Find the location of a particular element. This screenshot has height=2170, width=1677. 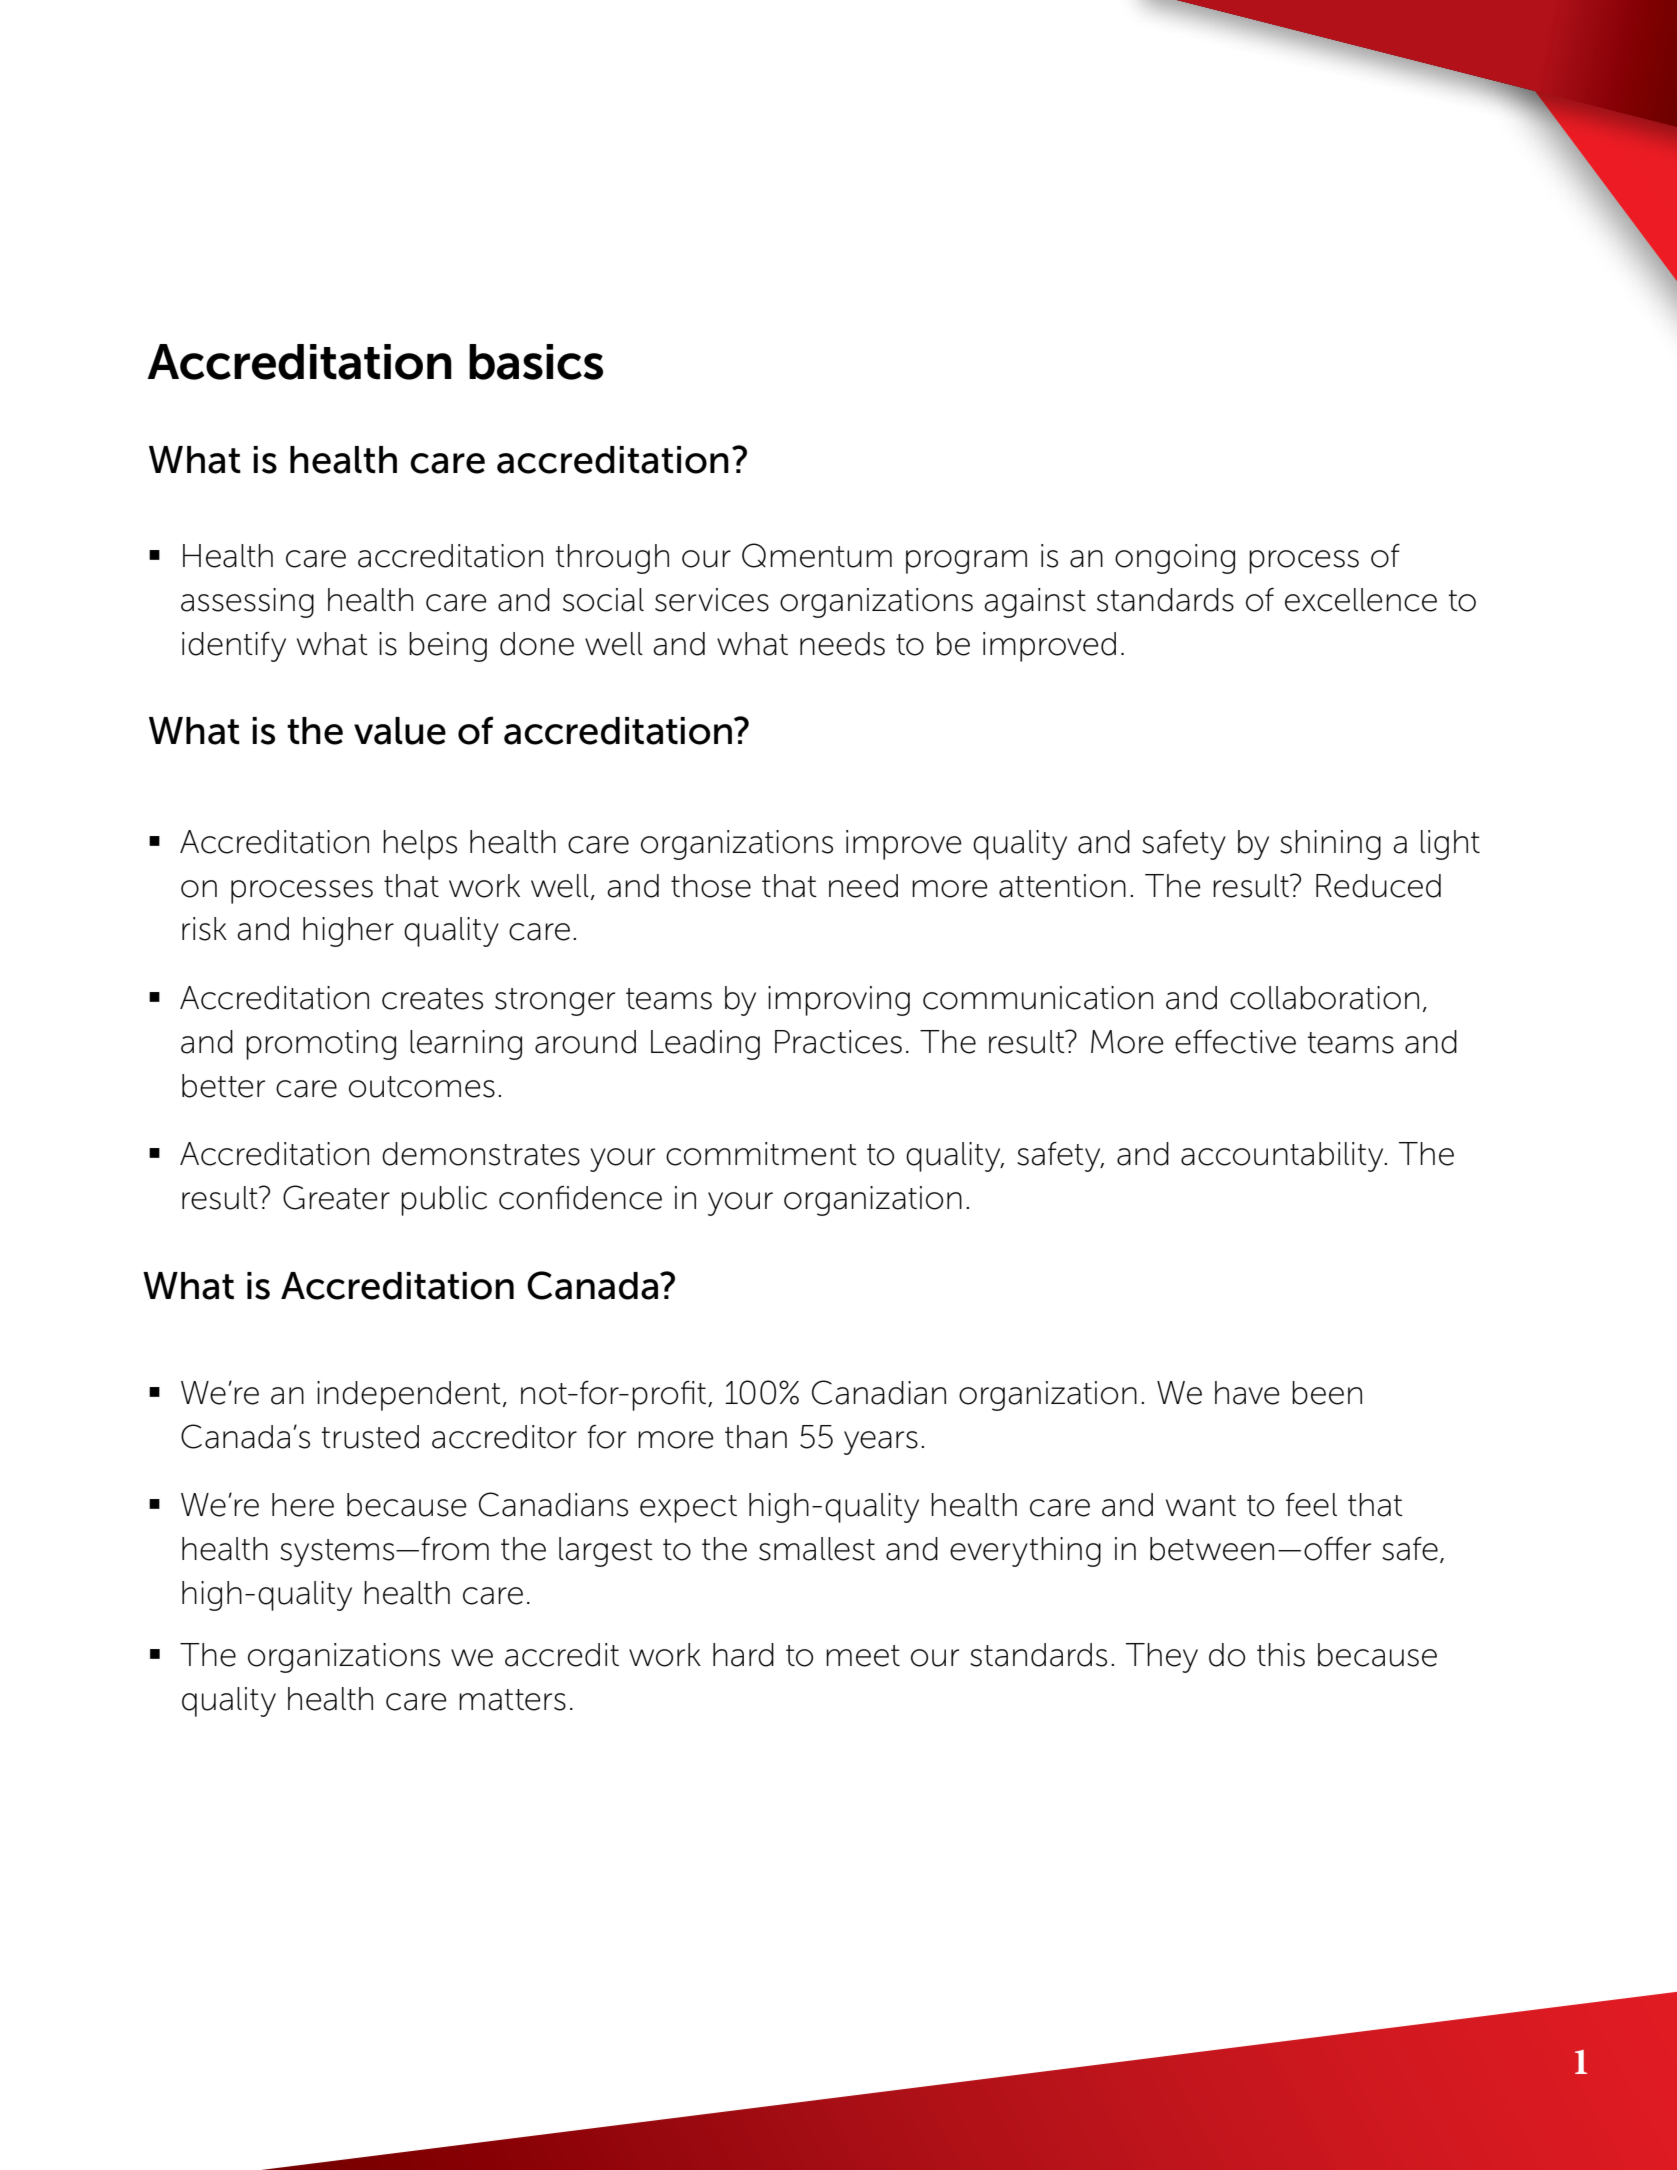

those is located at coordinates (711, 886).
